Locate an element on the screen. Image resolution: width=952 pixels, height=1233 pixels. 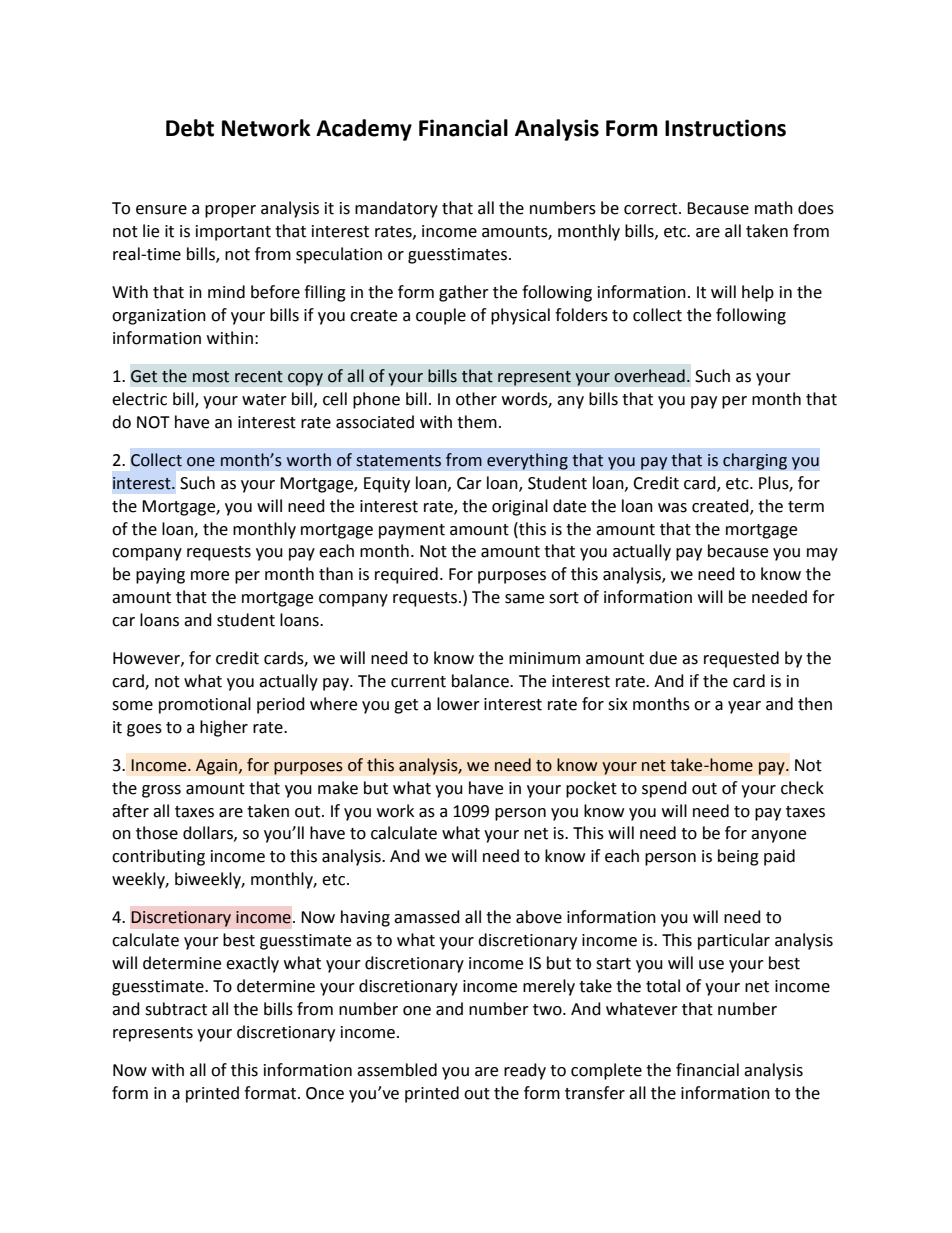
same is located at coordinates (524, 599).
